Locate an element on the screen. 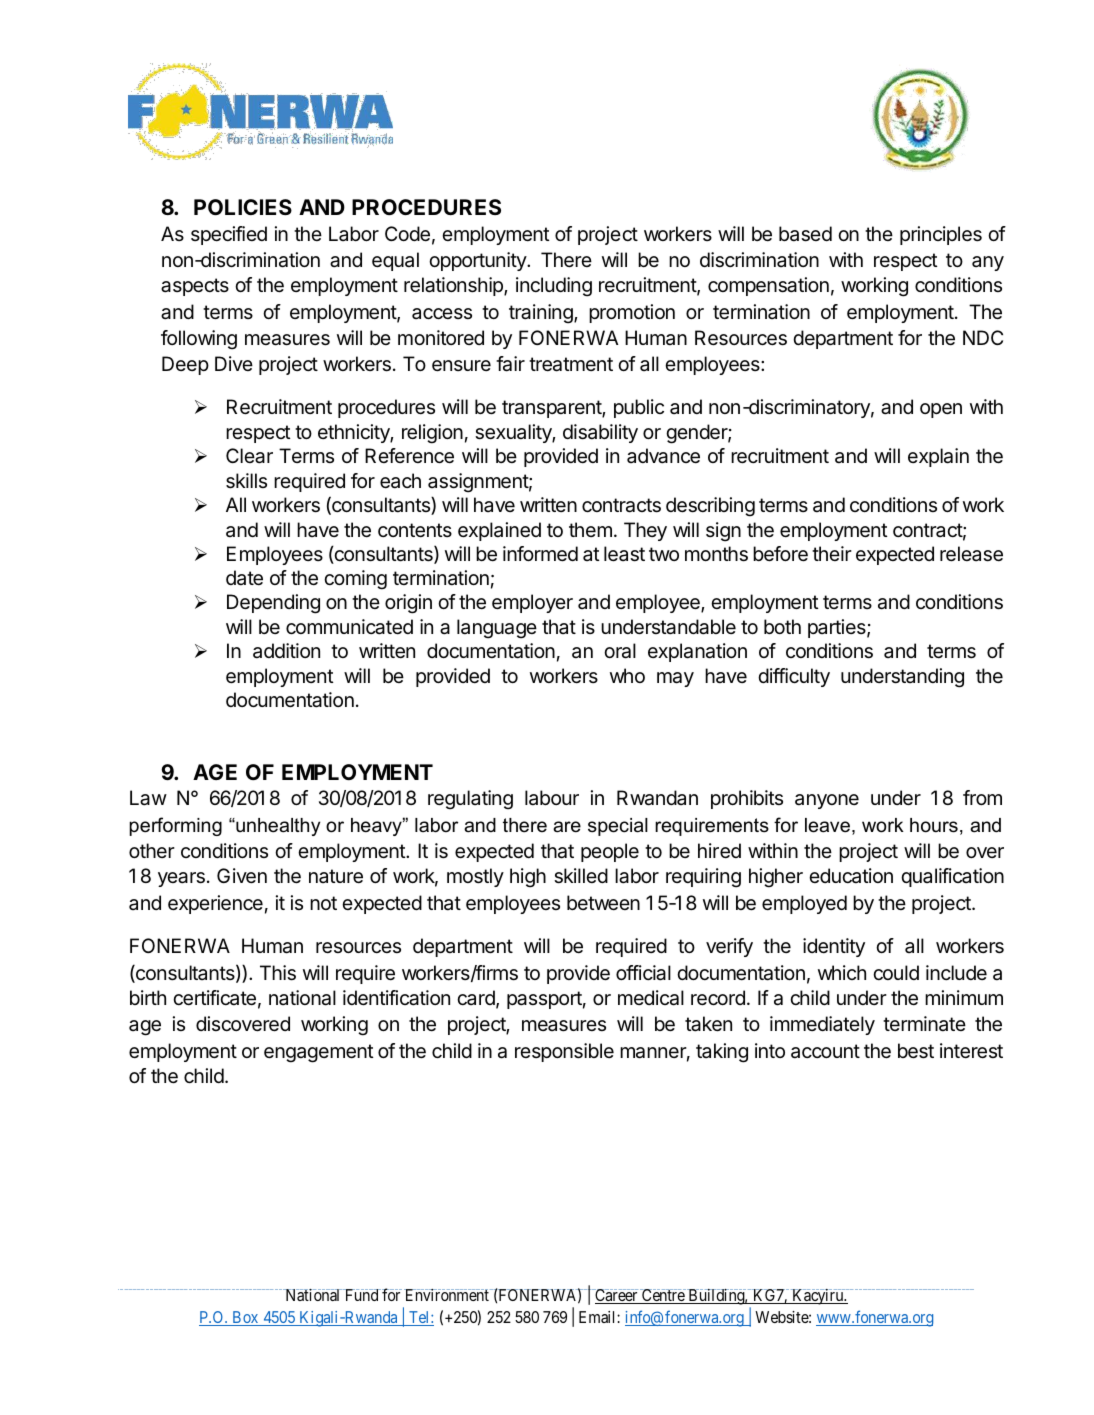 The width and height of the screenshot is (1094, 1415). principles is located at coordinates (941, 235).
